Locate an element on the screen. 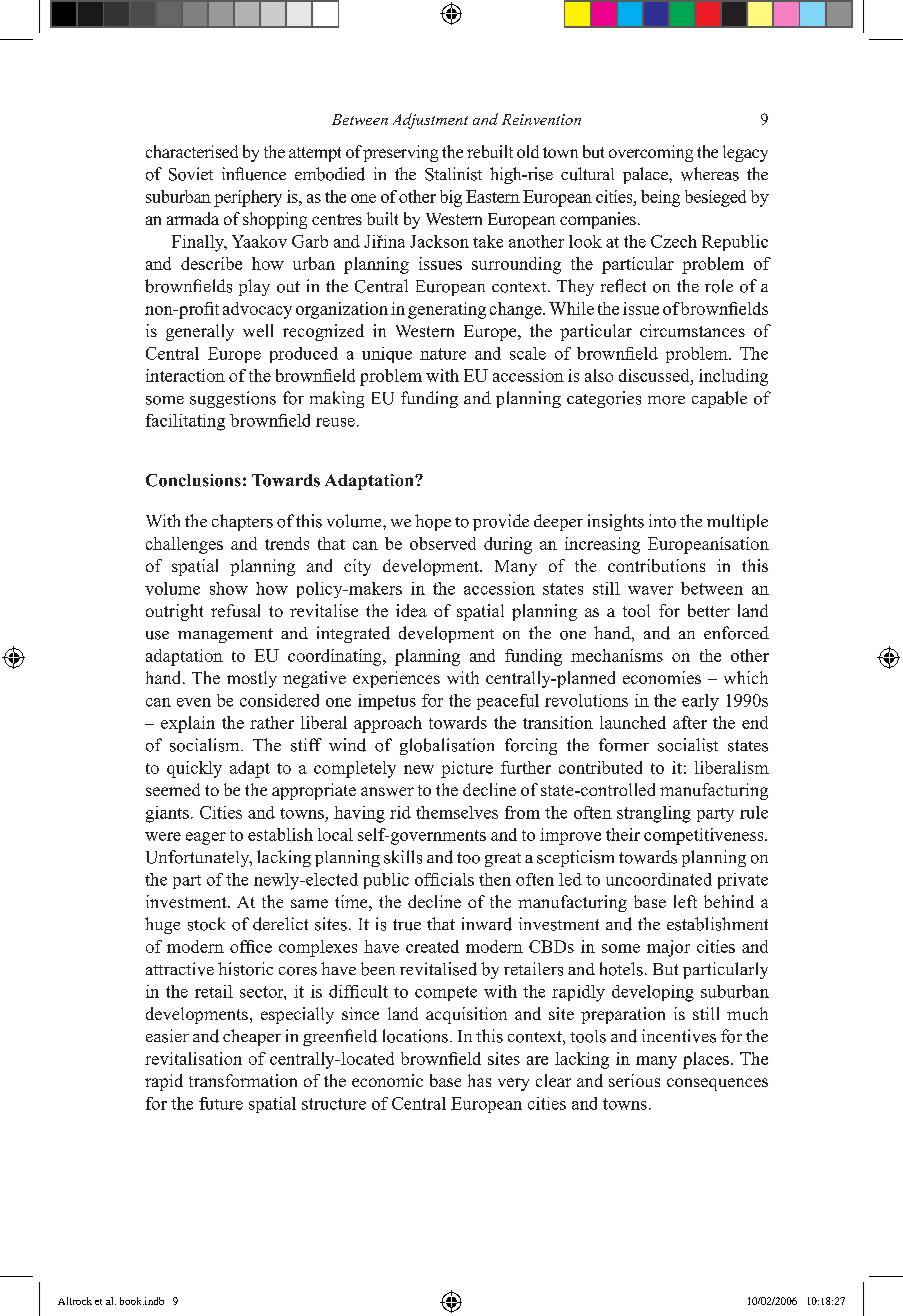  hope is located at coordinates (433, 522).
